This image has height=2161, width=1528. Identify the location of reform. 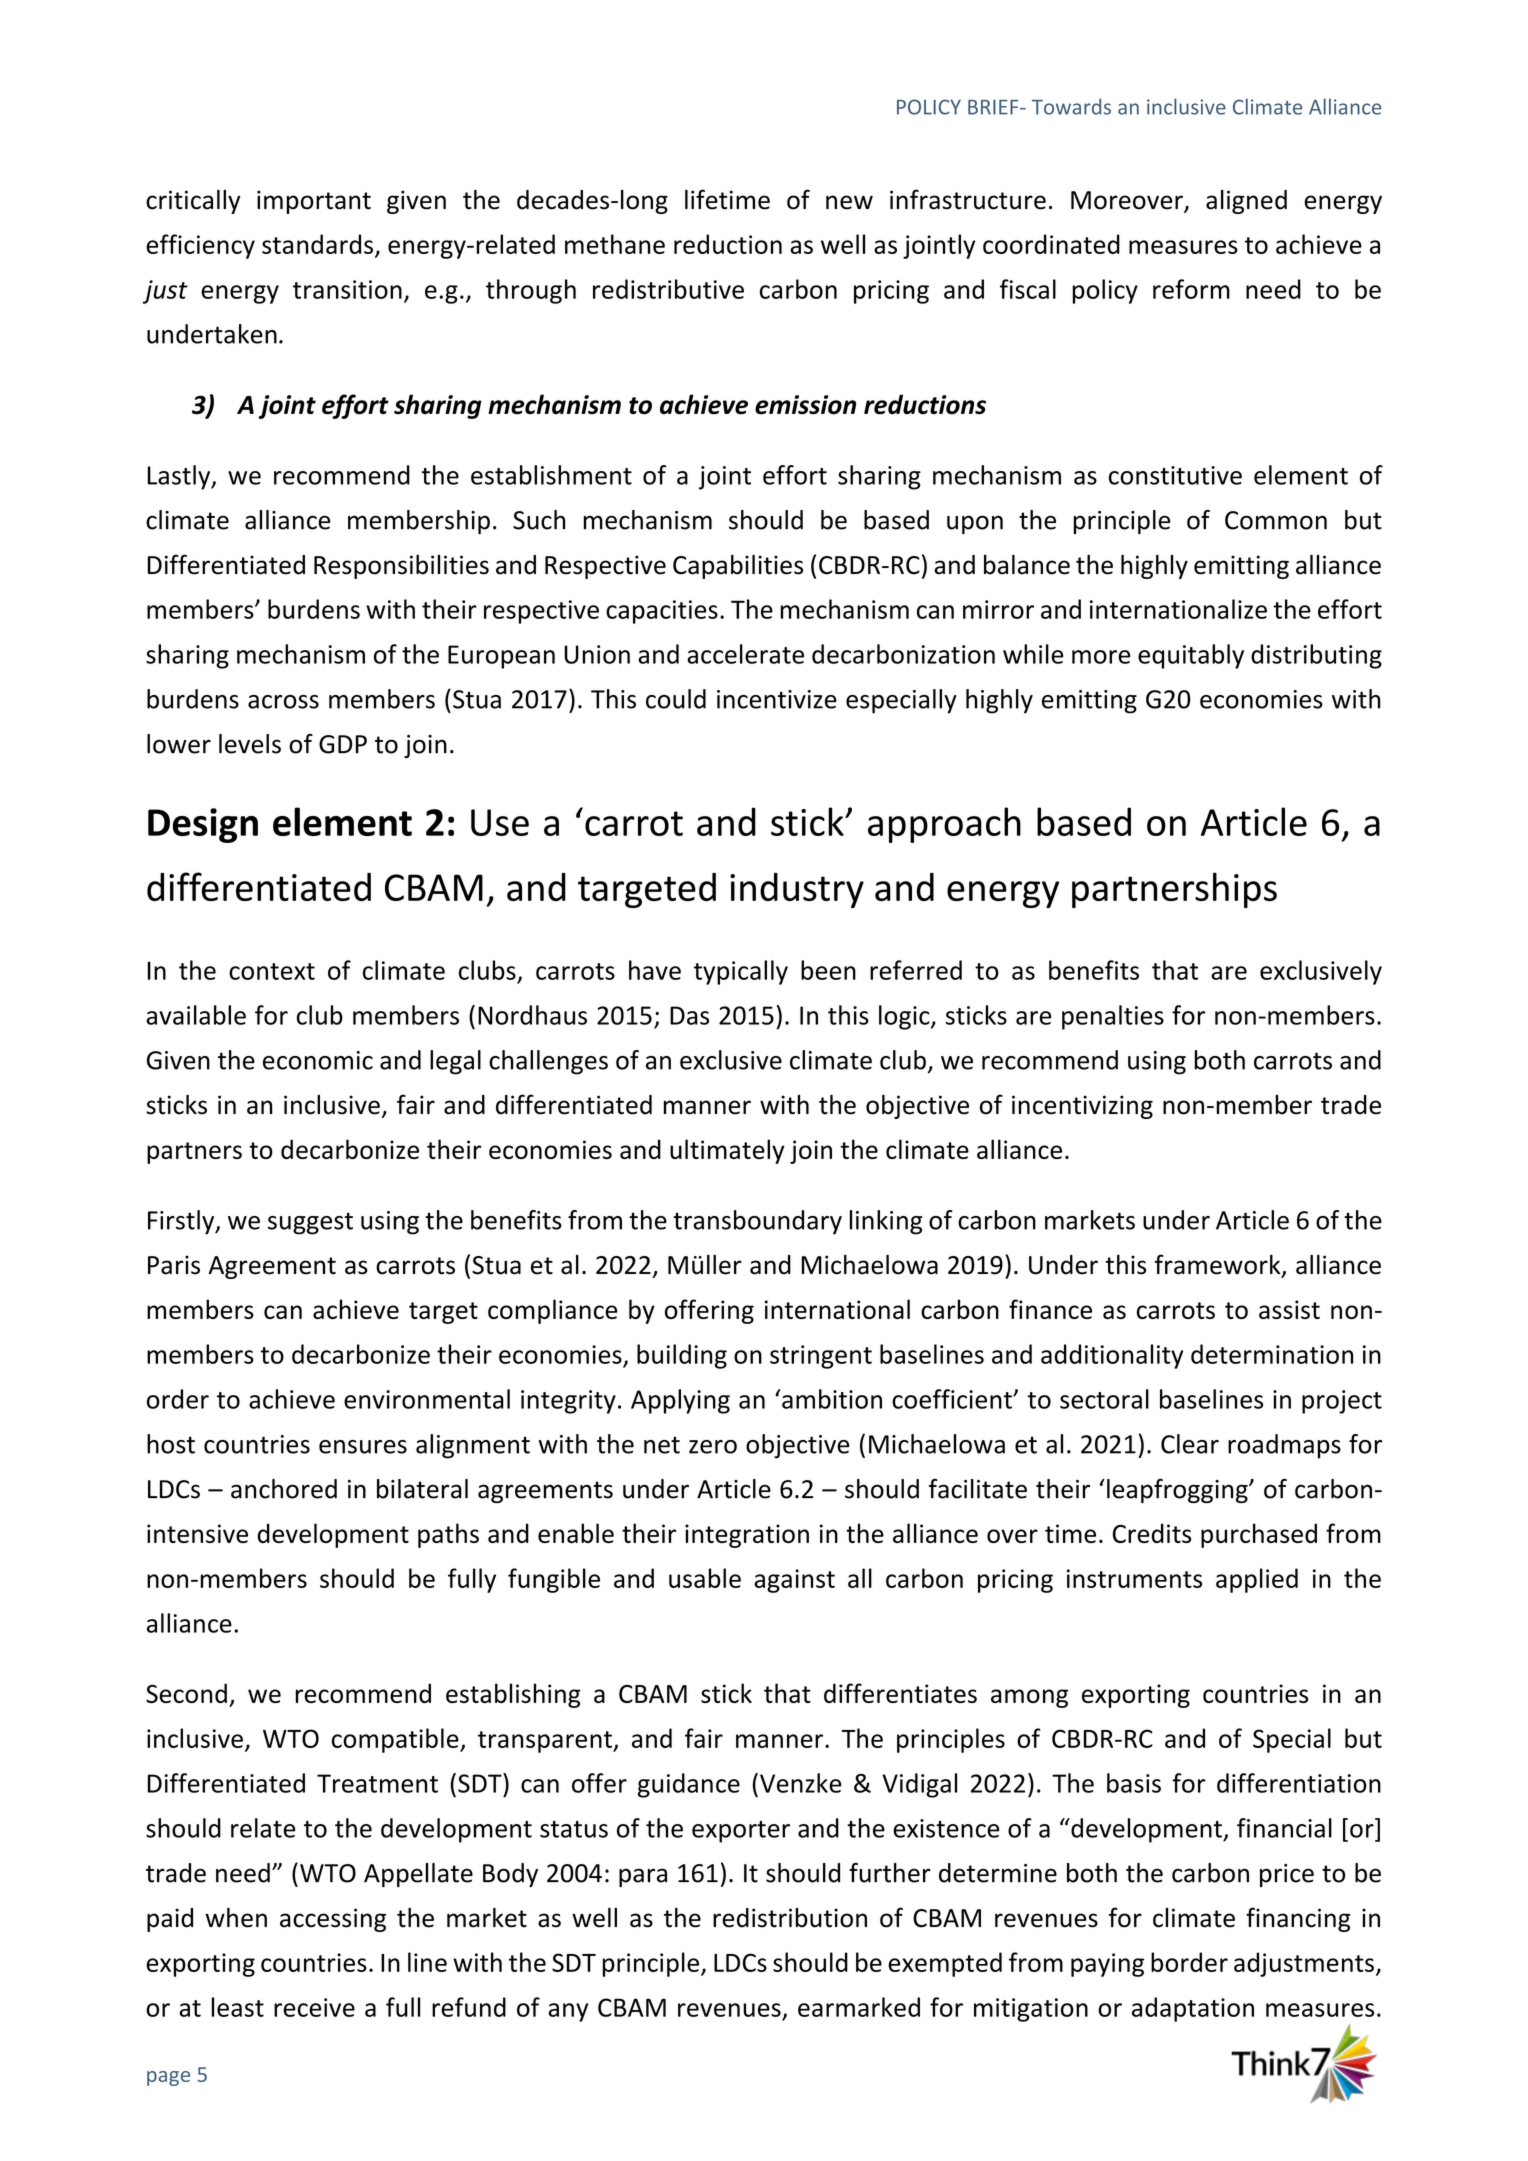
(1191, 289).
